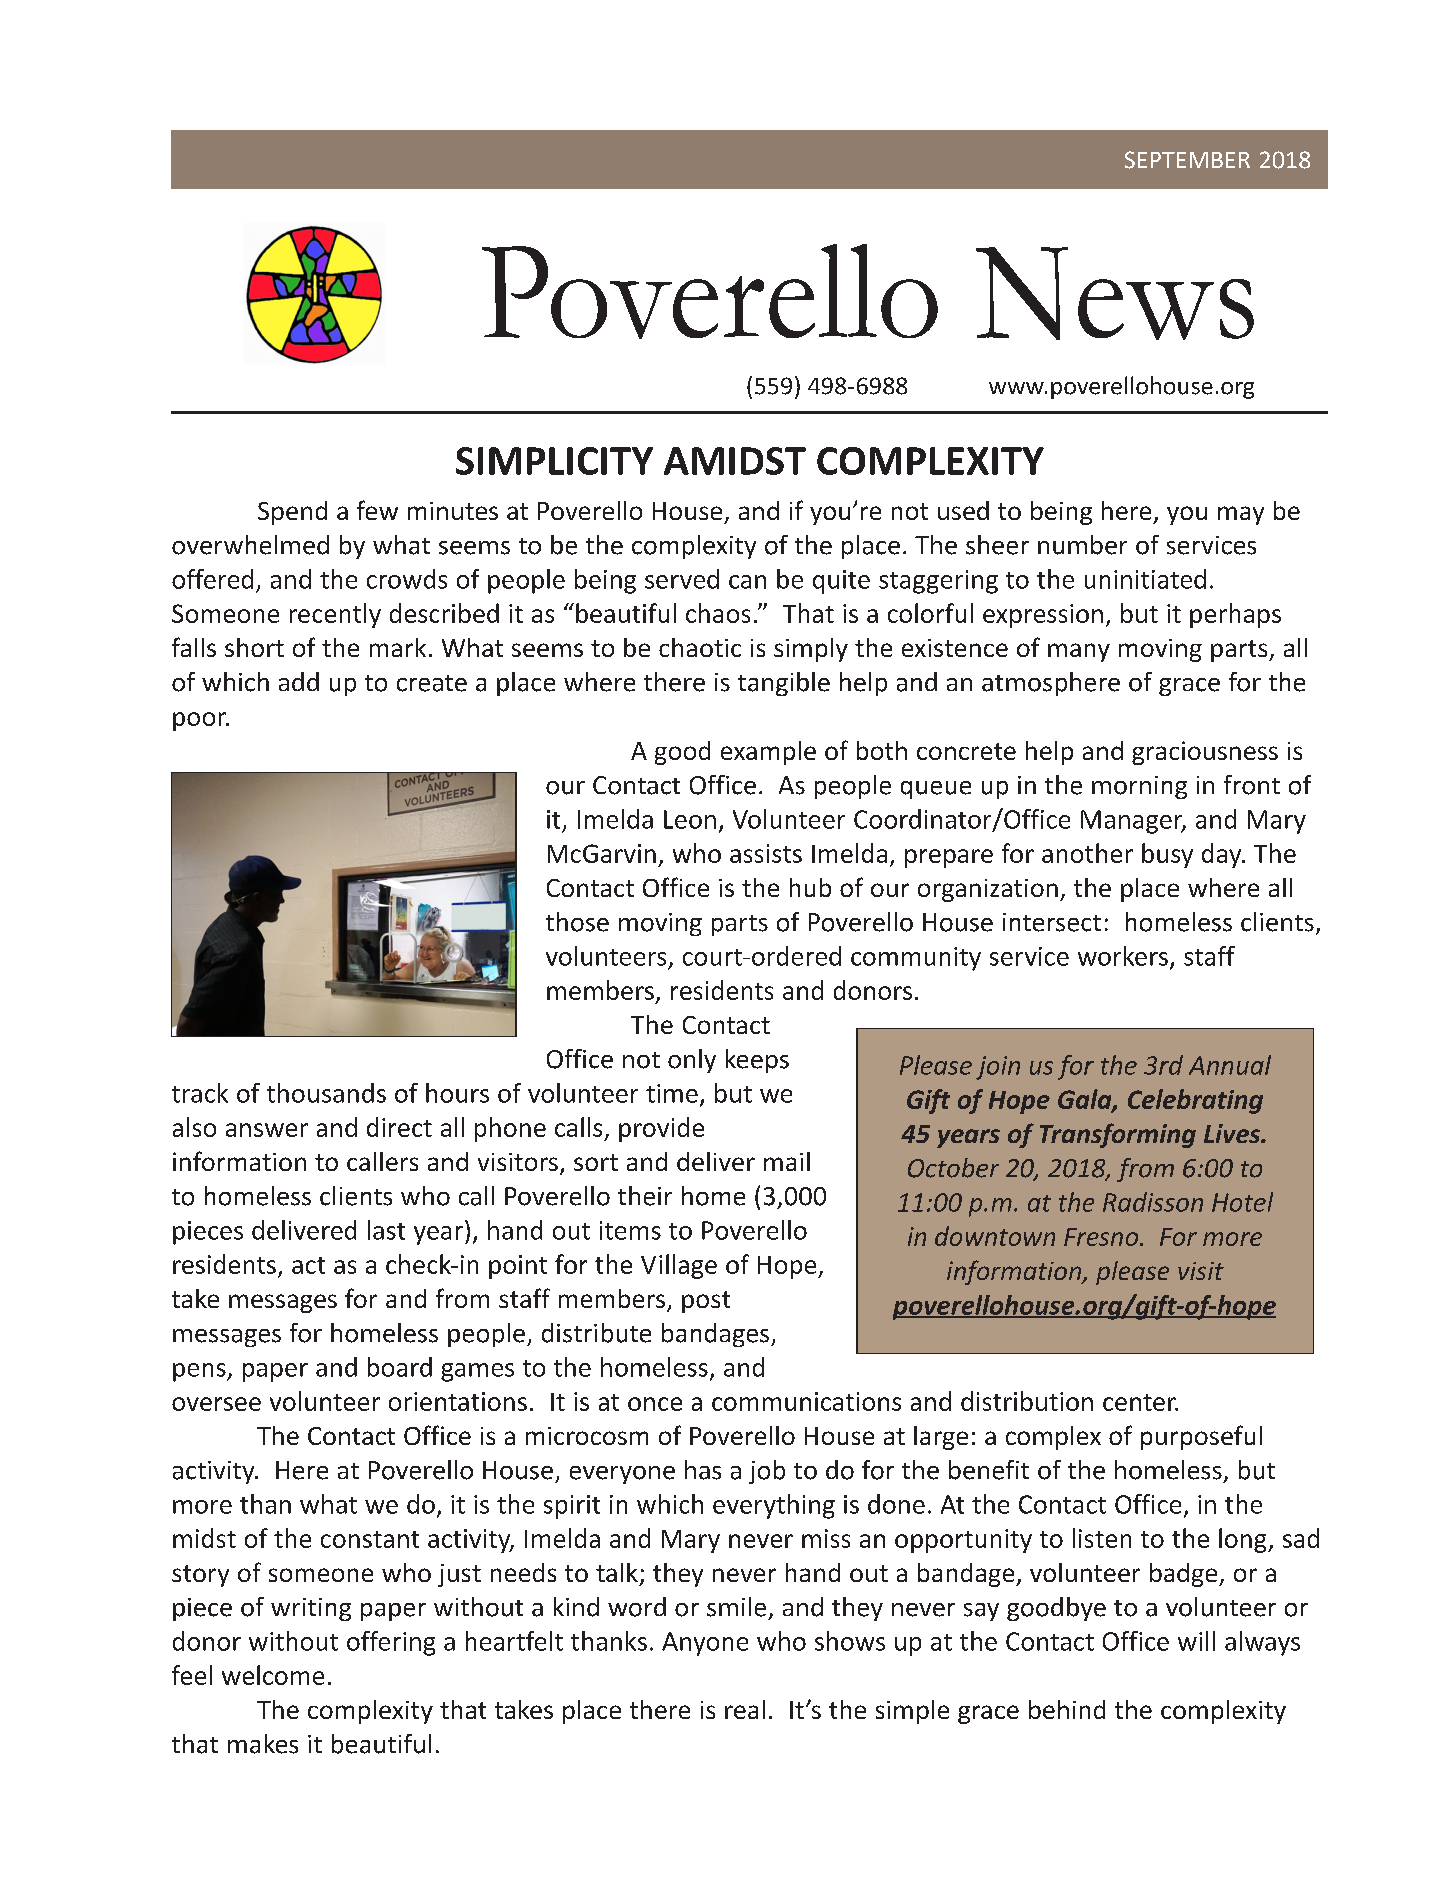  I want to click on center, so click(1140, 1402).
